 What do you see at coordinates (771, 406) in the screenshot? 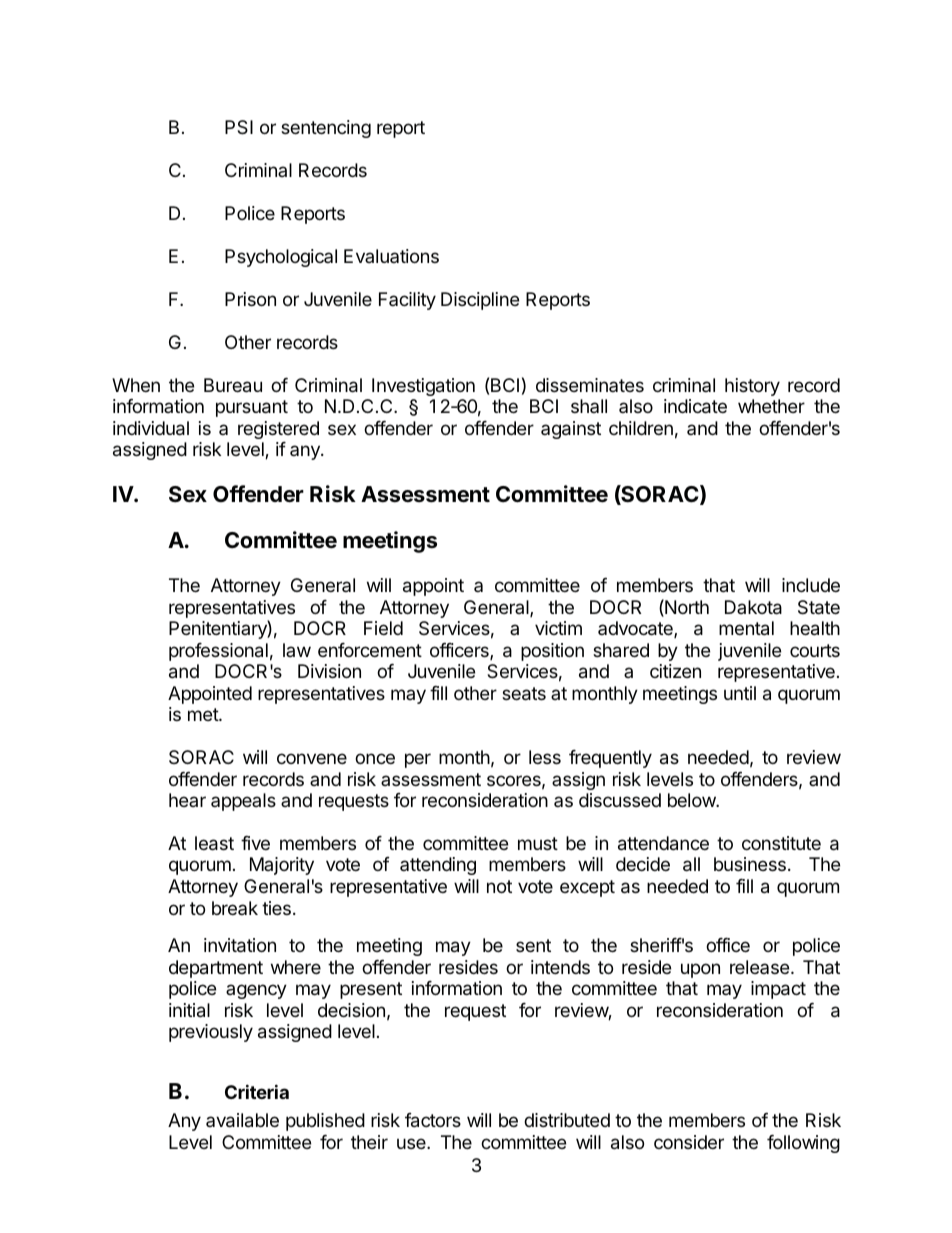
I see `whether` at bounding box center [771, 406].
